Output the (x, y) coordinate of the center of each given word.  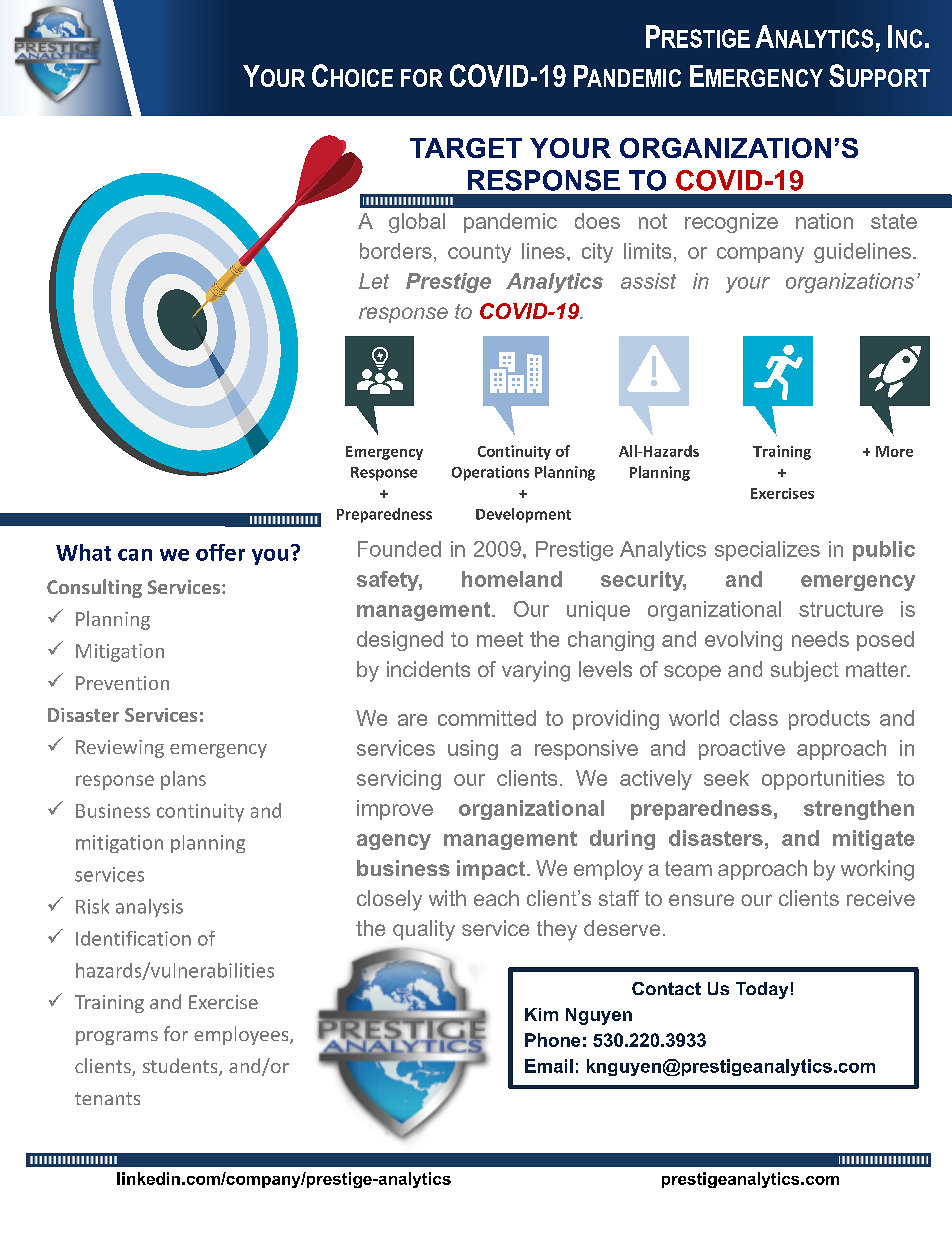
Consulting (94, 588)
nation (824, 221)
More (894, 451)
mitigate (874, 840)
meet (500, 639)
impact (492, 870)
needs (820, 639)
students (181, 1067)
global (417, 223)
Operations (490, 473)
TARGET (466, 148)
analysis (149, 908)
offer (220, 552)
